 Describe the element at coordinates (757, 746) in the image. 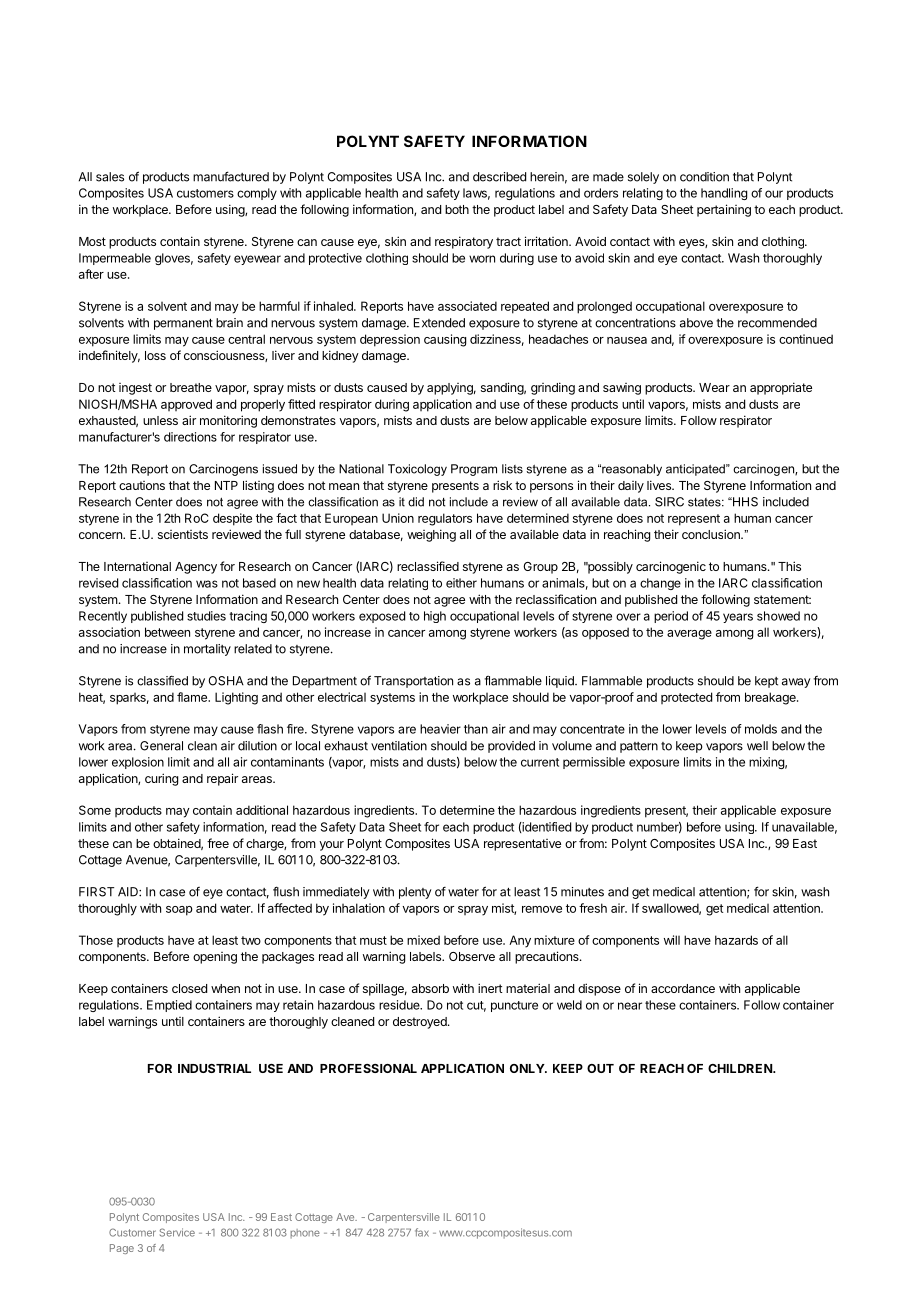

I see `well` at that location.
